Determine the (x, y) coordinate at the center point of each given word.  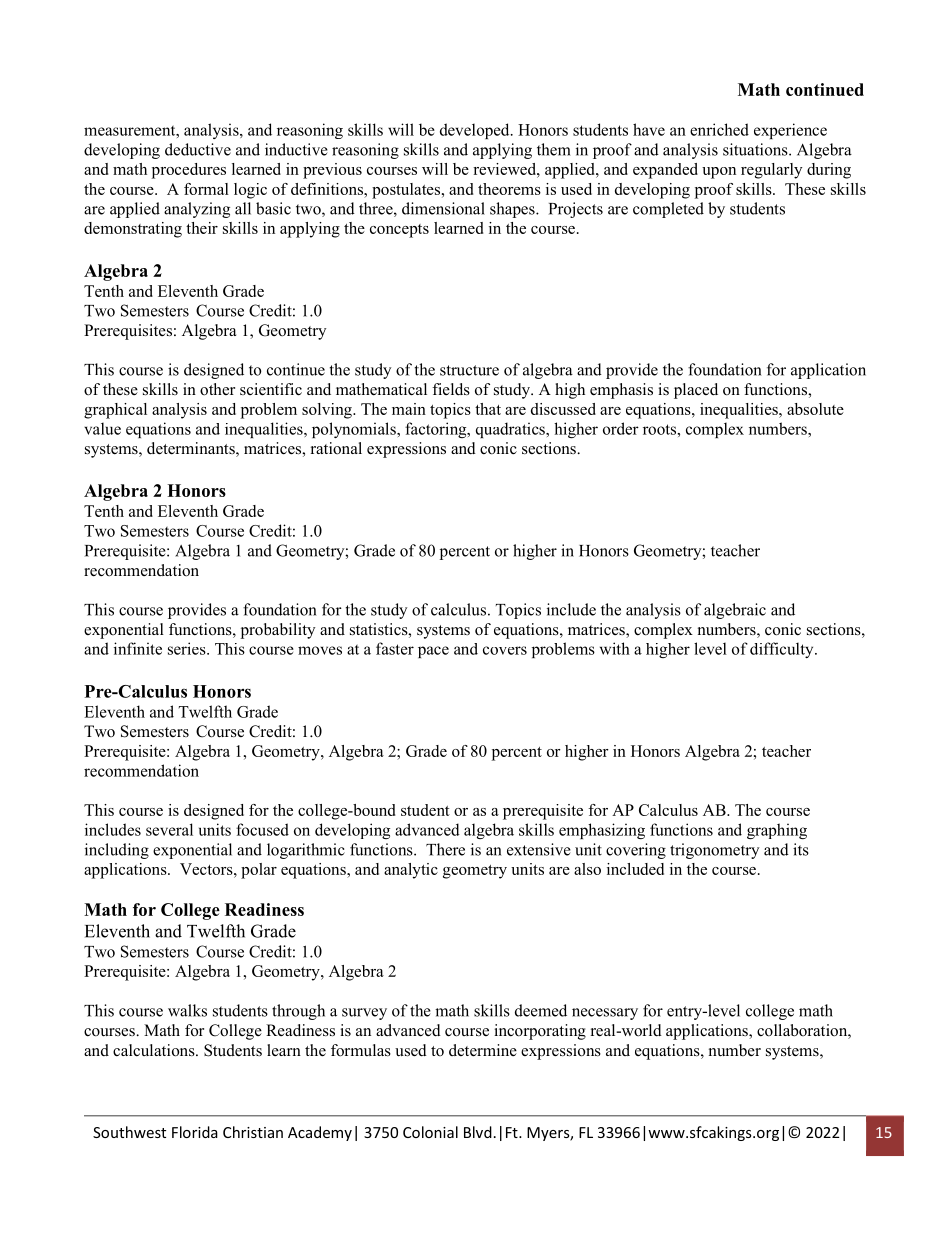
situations (756, 149)
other (217, 389)
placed (696, 391)
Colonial (430, 1132)
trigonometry (714, 851)
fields (451, 389)
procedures (189, 171)
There (445, 849)
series (188, 648)
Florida (195, 1132)
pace (433, 652)
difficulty (783, 650)
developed (476, 131)
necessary (605, 1014)
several (169, 829)
